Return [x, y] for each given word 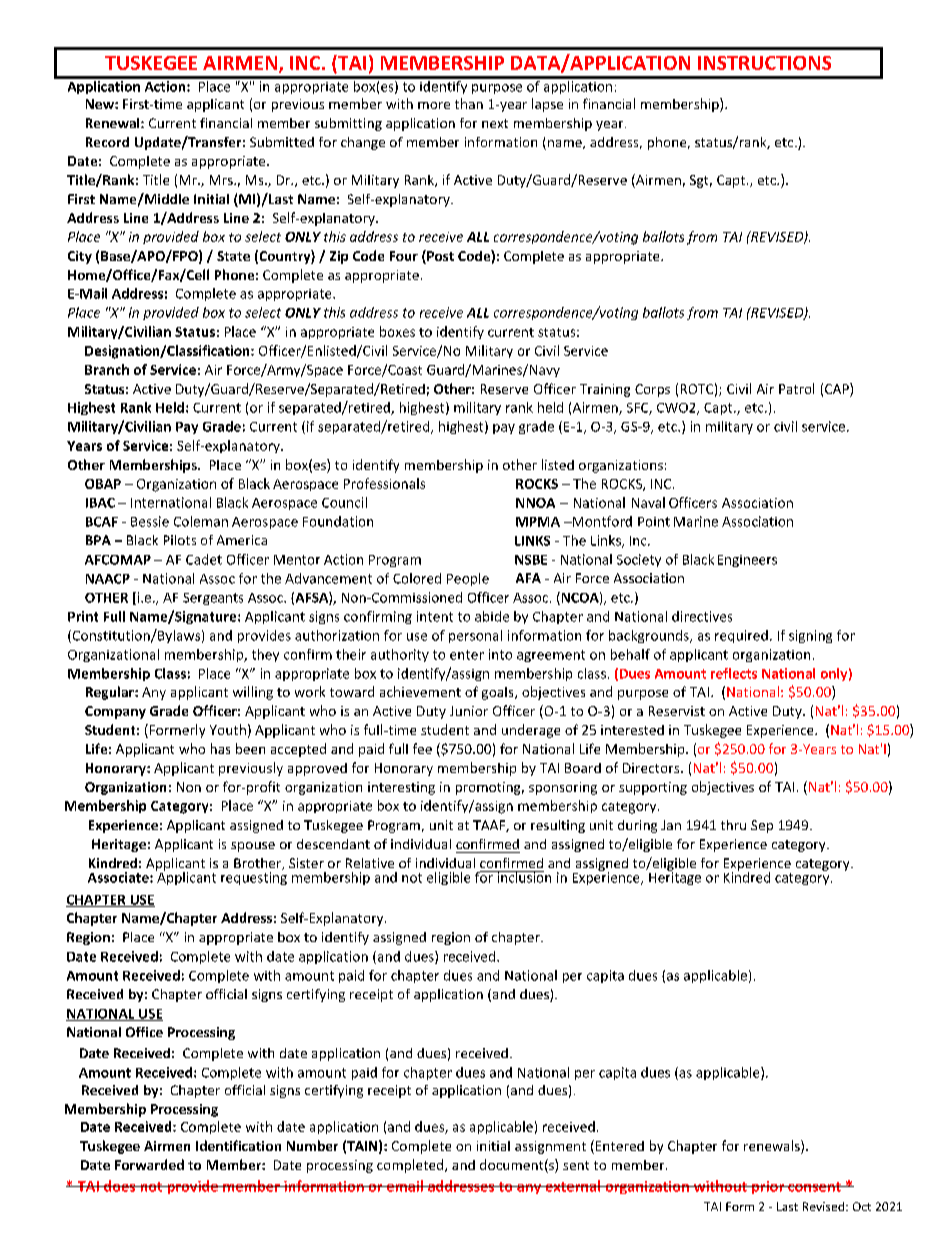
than [469, 103]
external [573, 1186]
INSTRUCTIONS [764, 63]
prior [768, 1187]
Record [107, 142]
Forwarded [149, 1164]
